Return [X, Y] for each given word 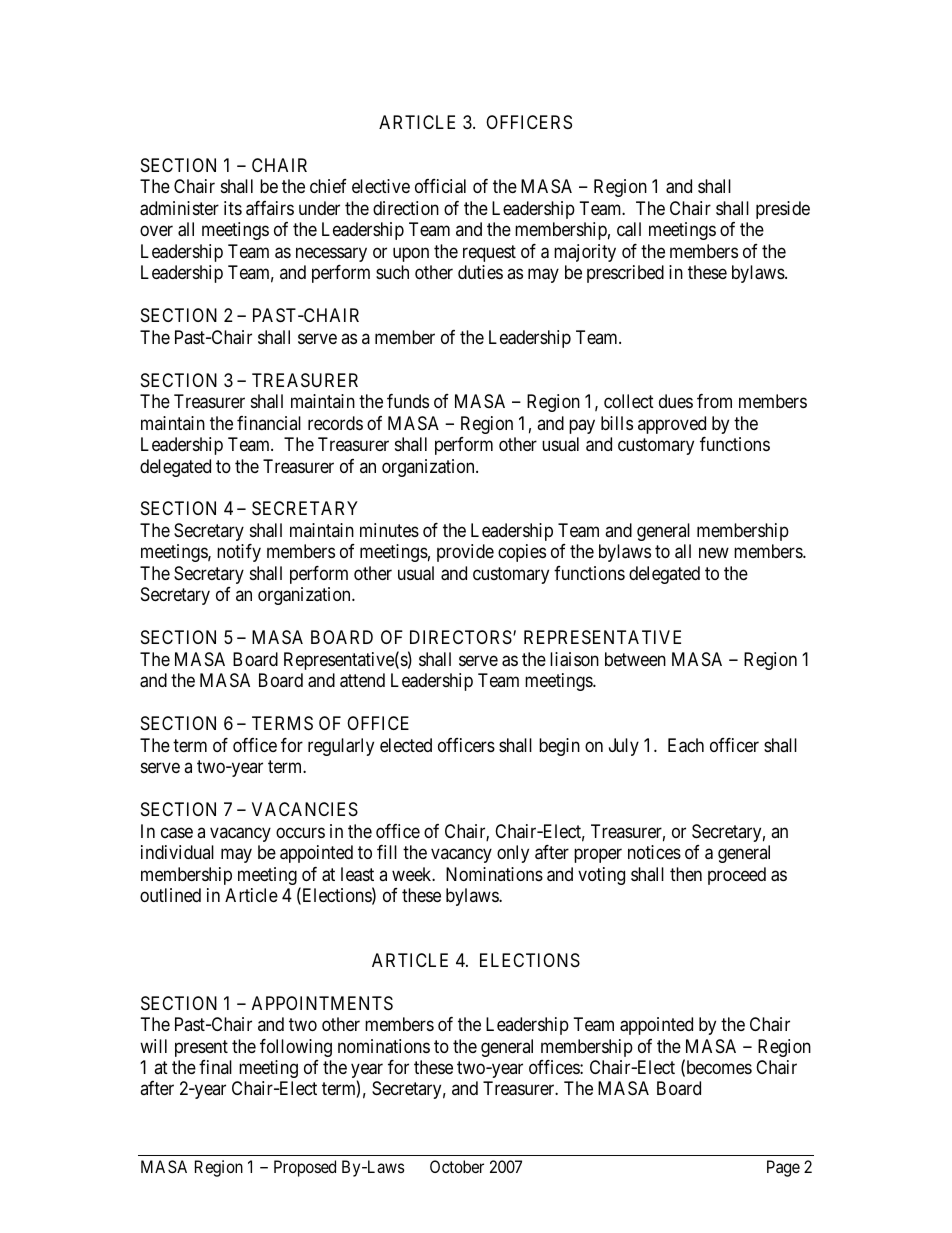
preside [783, 210]
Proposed [305, 1168]
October [457, 1166]
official [440, 186]
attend [362, 680]
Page [783, 1168]
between [635, 659]
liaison [574, 659]
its [233, 208]
